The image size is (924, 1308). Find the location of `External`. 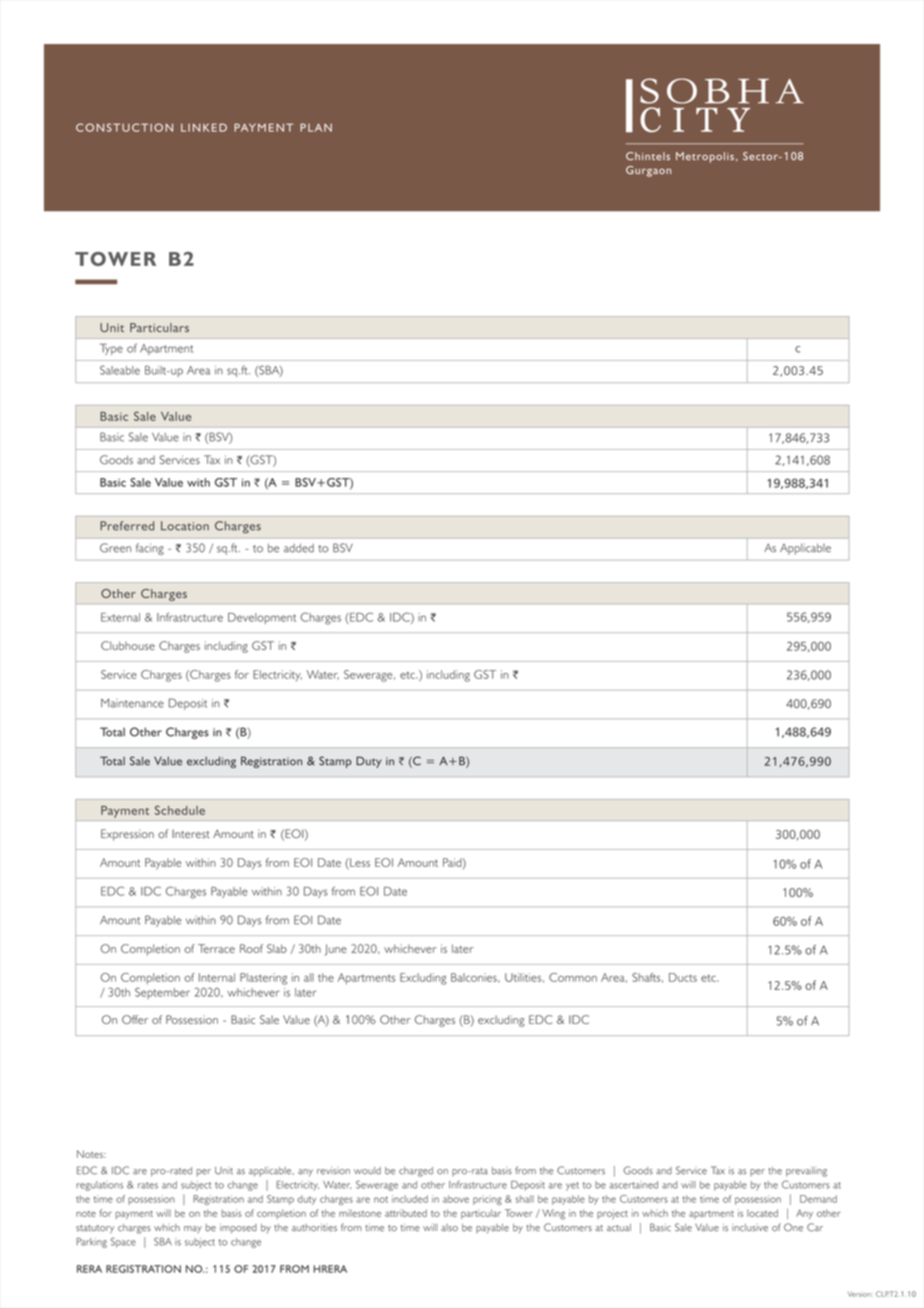

External is located at coordinates (120, 617).
